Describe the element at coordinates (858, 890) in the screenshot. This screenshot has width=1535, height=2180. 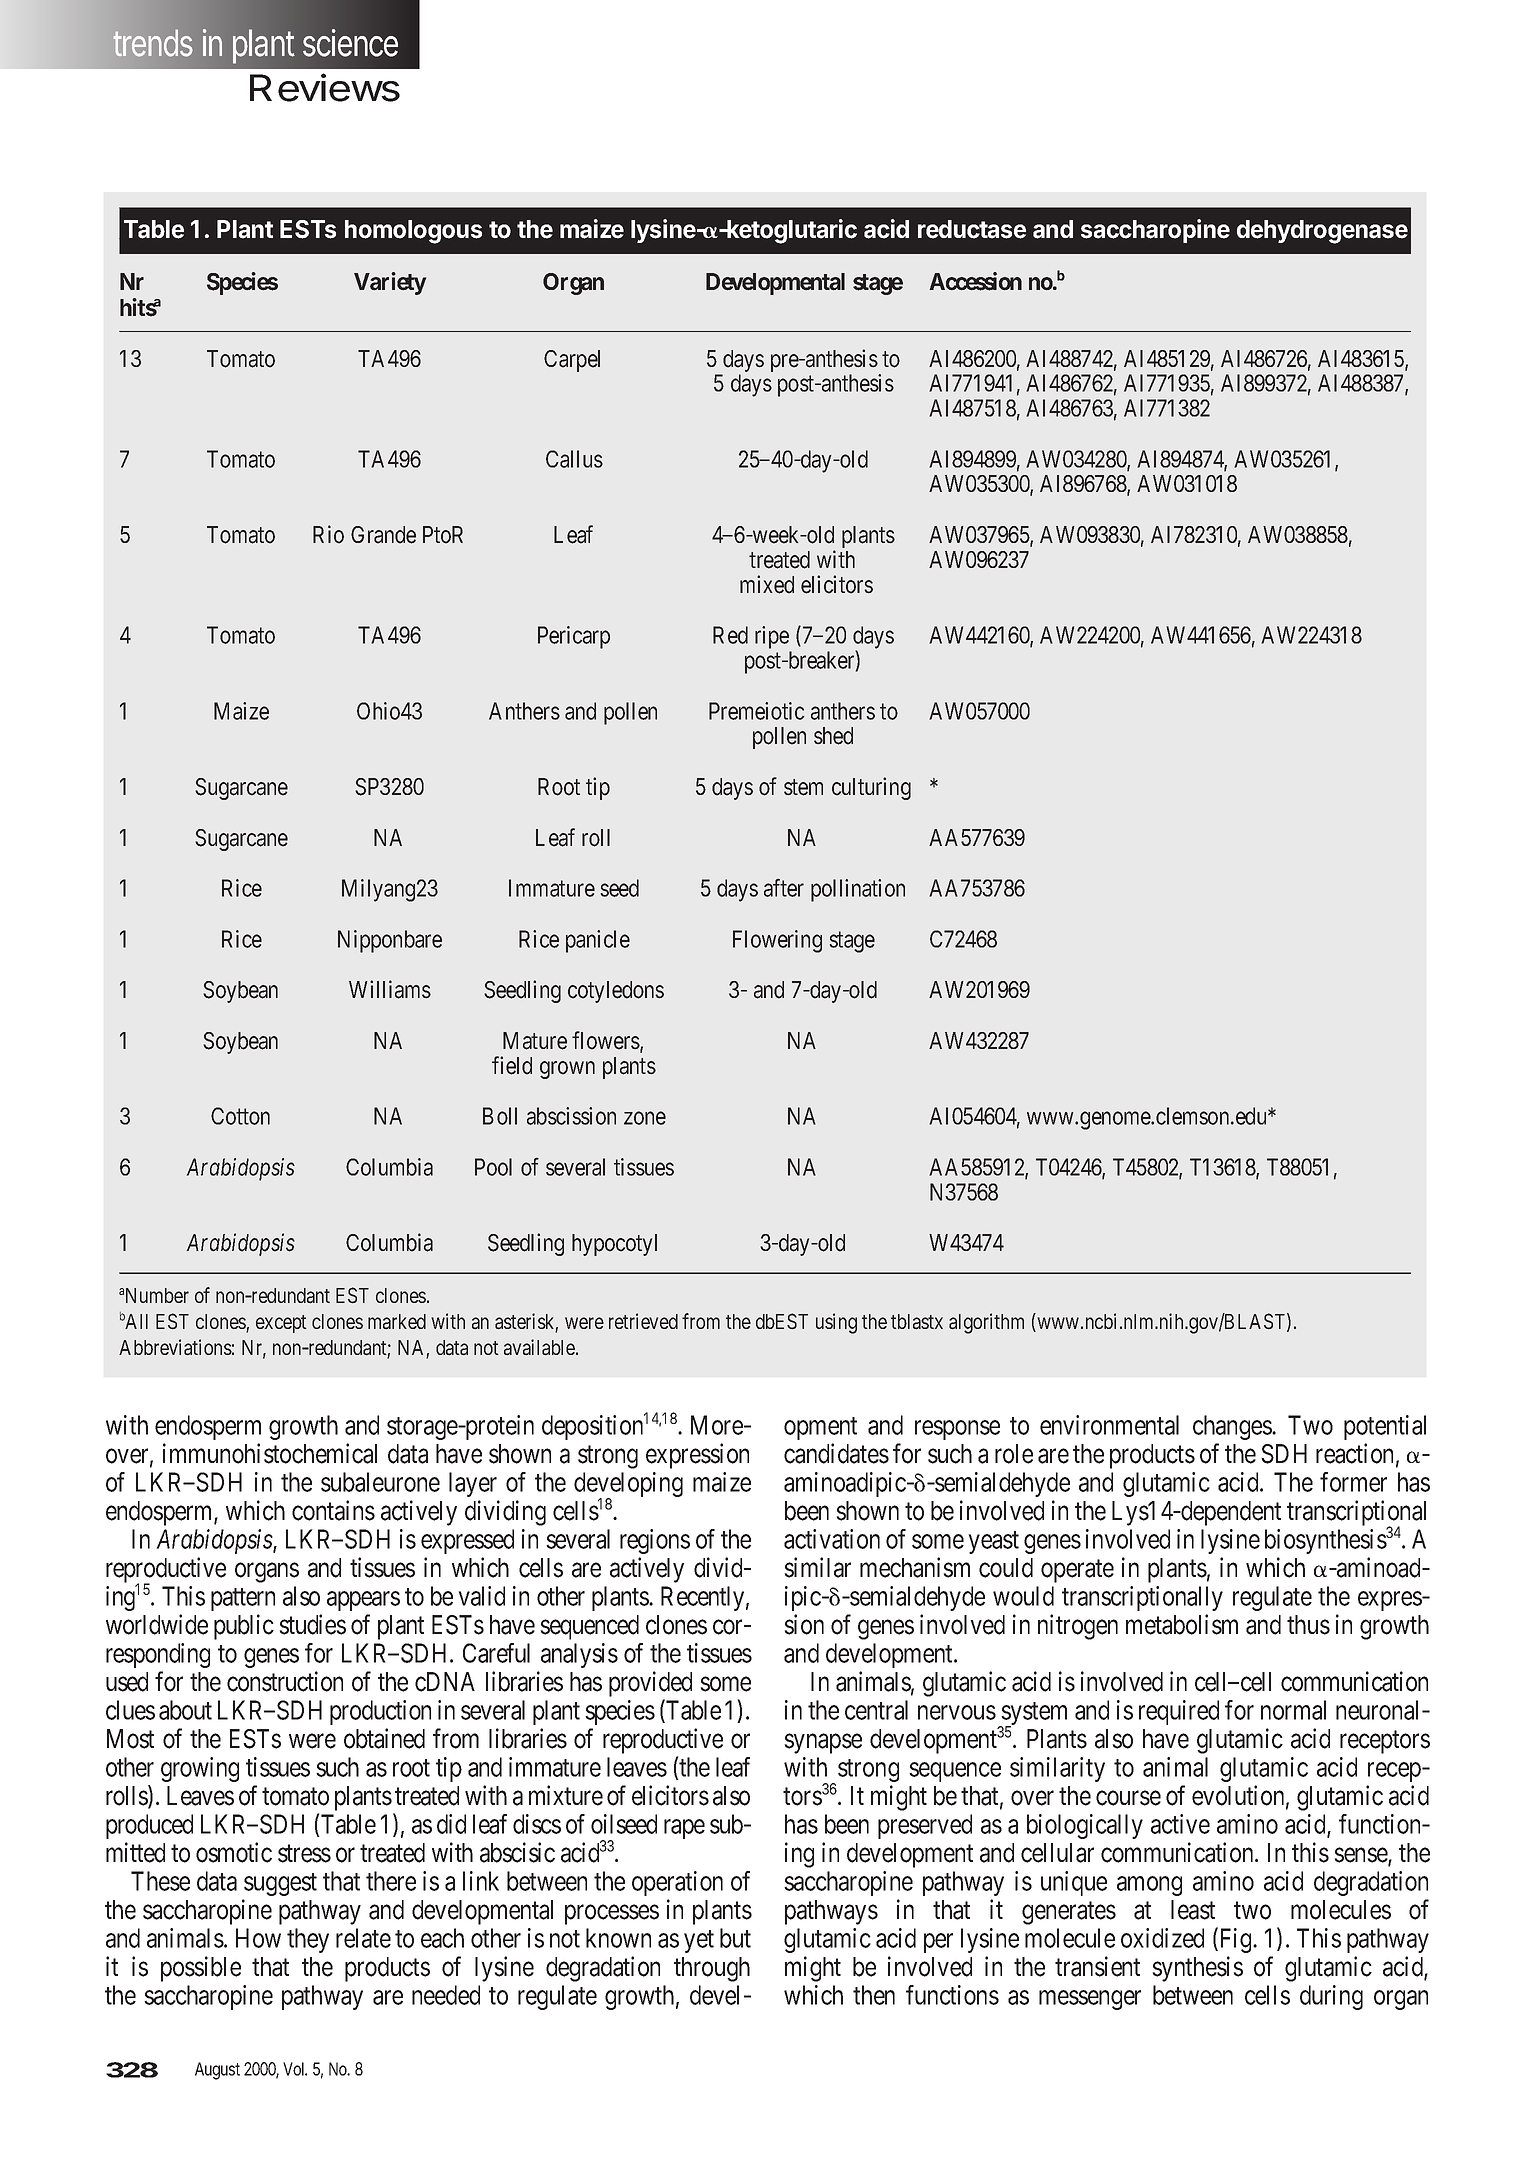
I see `pollination` at that location.
